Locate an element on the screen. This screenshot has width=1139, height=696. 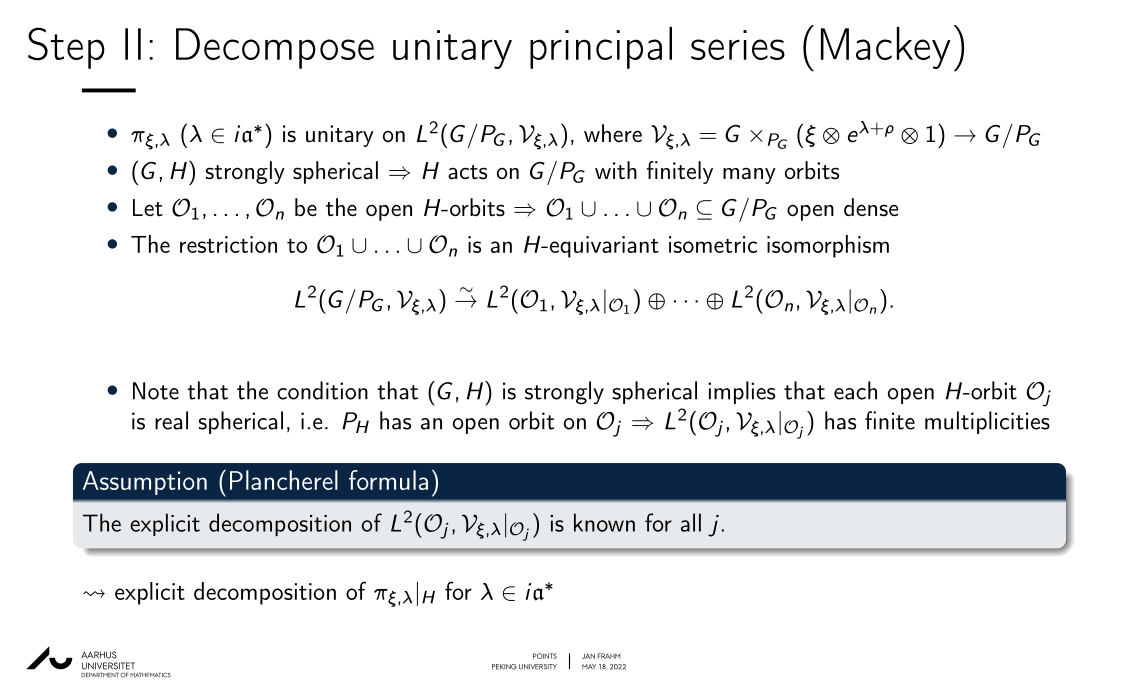
Note is located at coordinates (156, 391).
